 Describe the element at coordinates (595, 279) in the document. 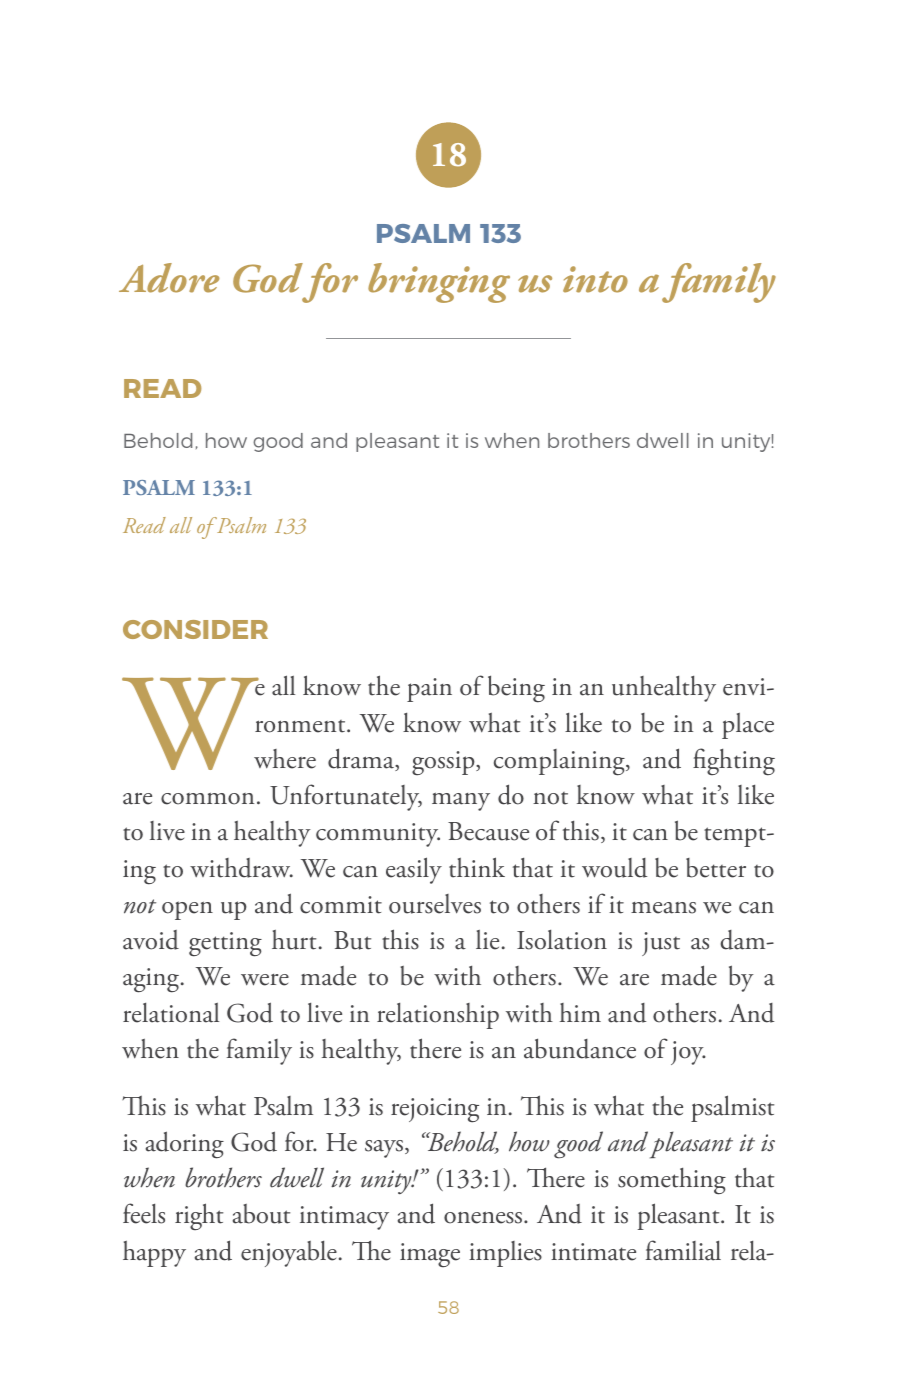

I see `into` at that location.
